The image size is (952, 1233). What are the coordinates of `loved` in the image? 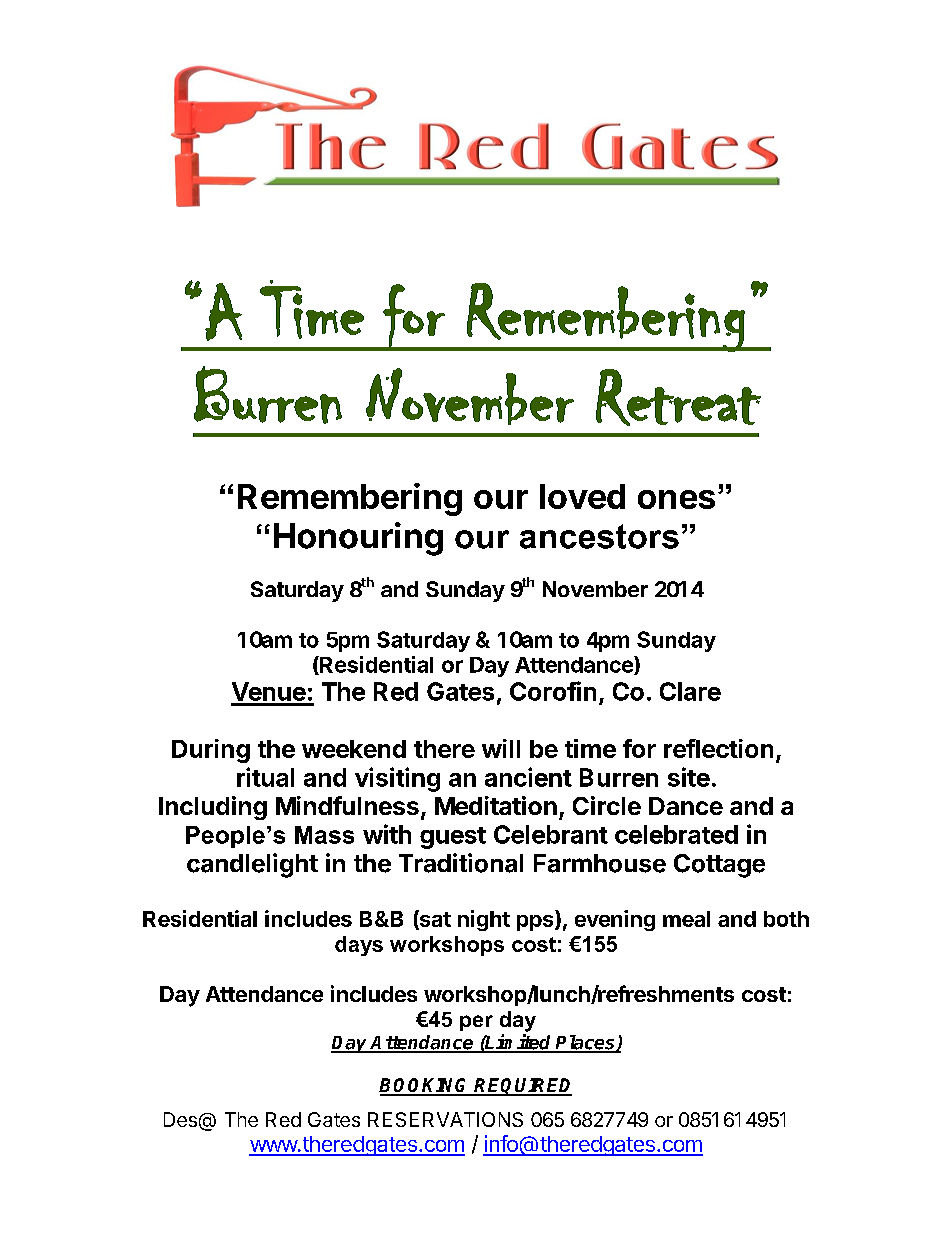 It's located at (582, 496).
